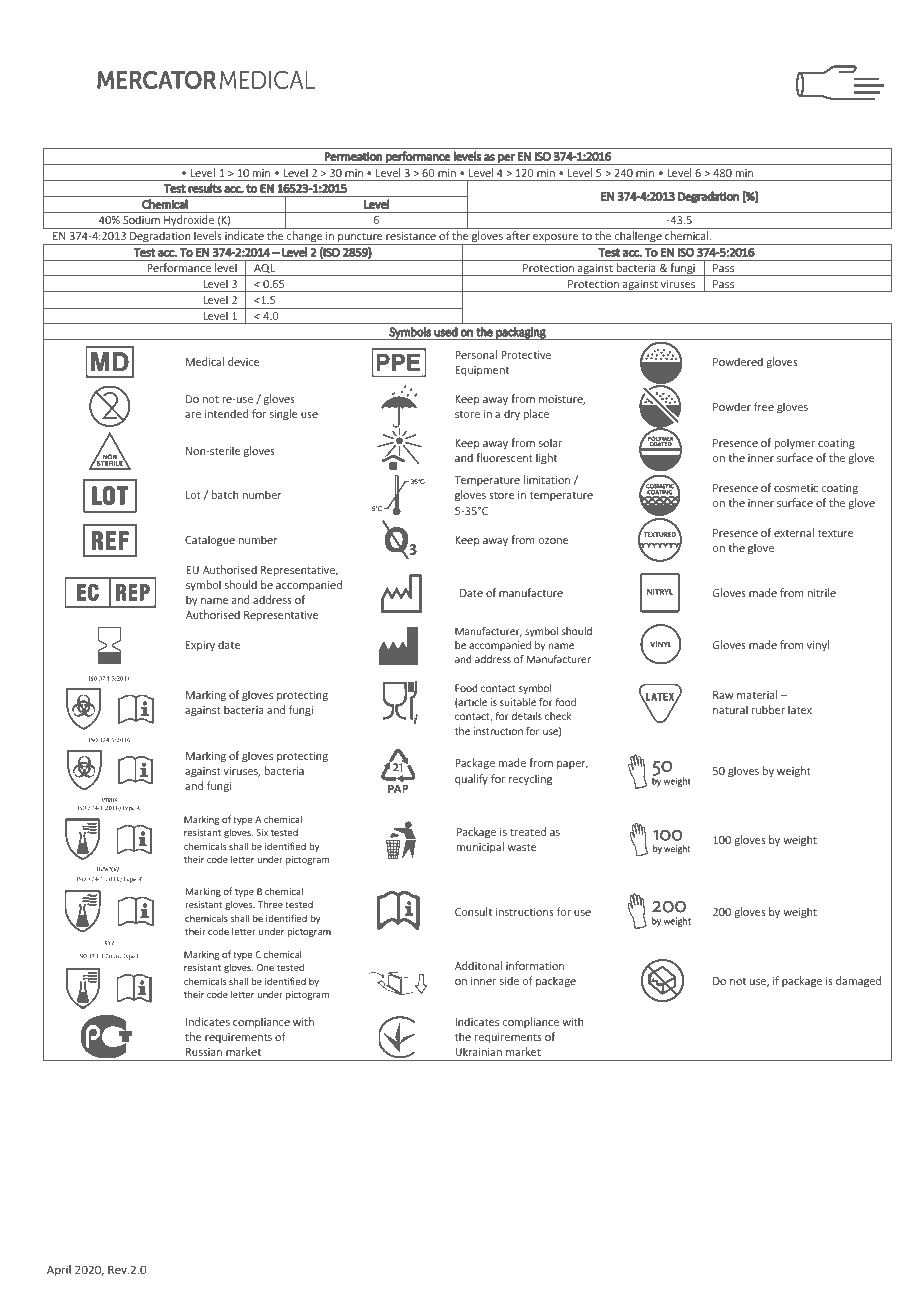 The width and height of the document is (924, 1308). Describe the element at coordinates (189, 222) in the document. I see `Hydroxide` at that location.
